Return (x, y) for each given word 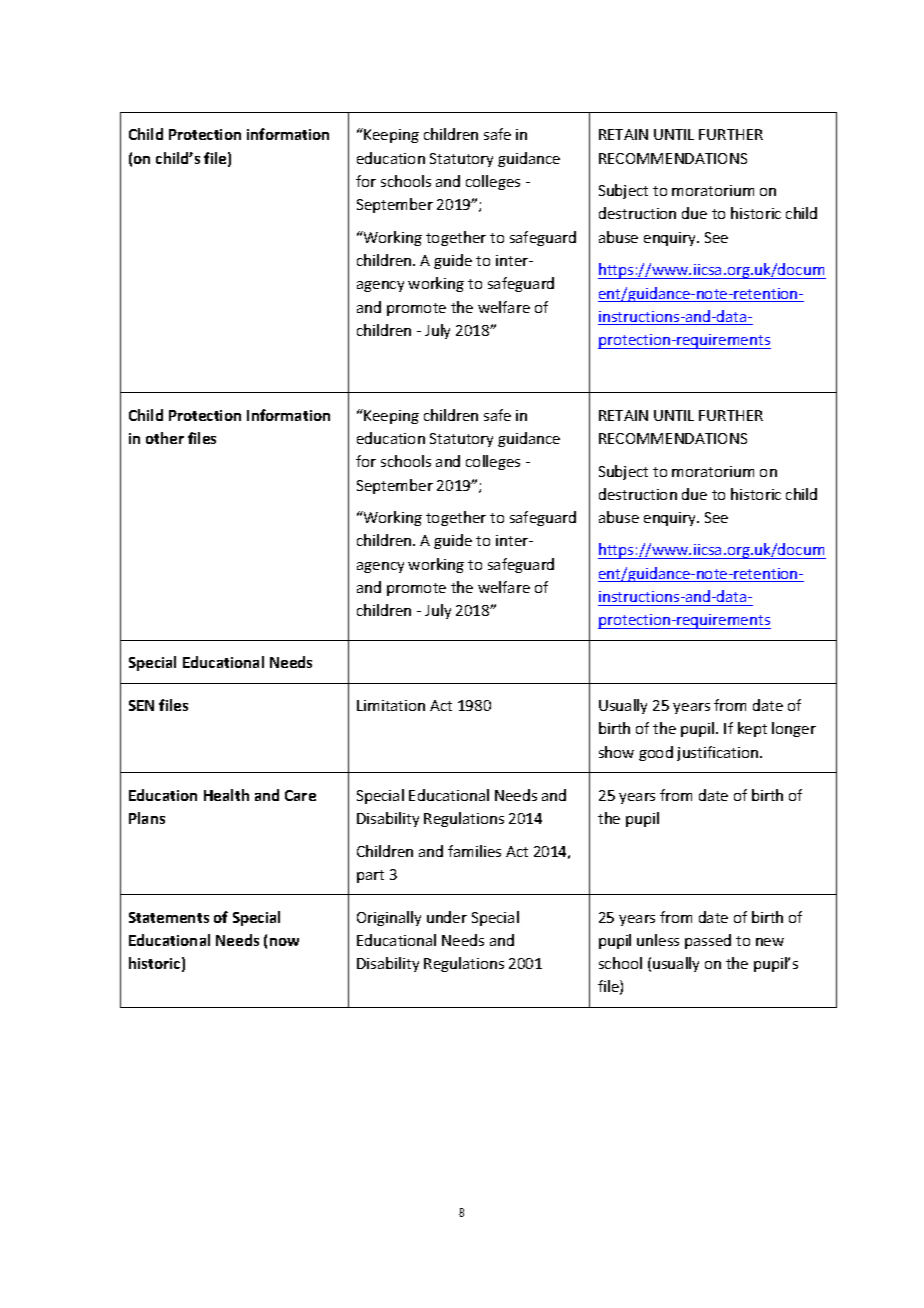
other (165, 438)
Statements (169, 917)
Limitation (391, 705)
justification (719, 753)
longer (794, 729)
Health (226, 795)
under (447, 917)
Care (300, 795)
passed (708, 941)
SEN (141, 705)
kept (752, 729)
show (616, 752)
